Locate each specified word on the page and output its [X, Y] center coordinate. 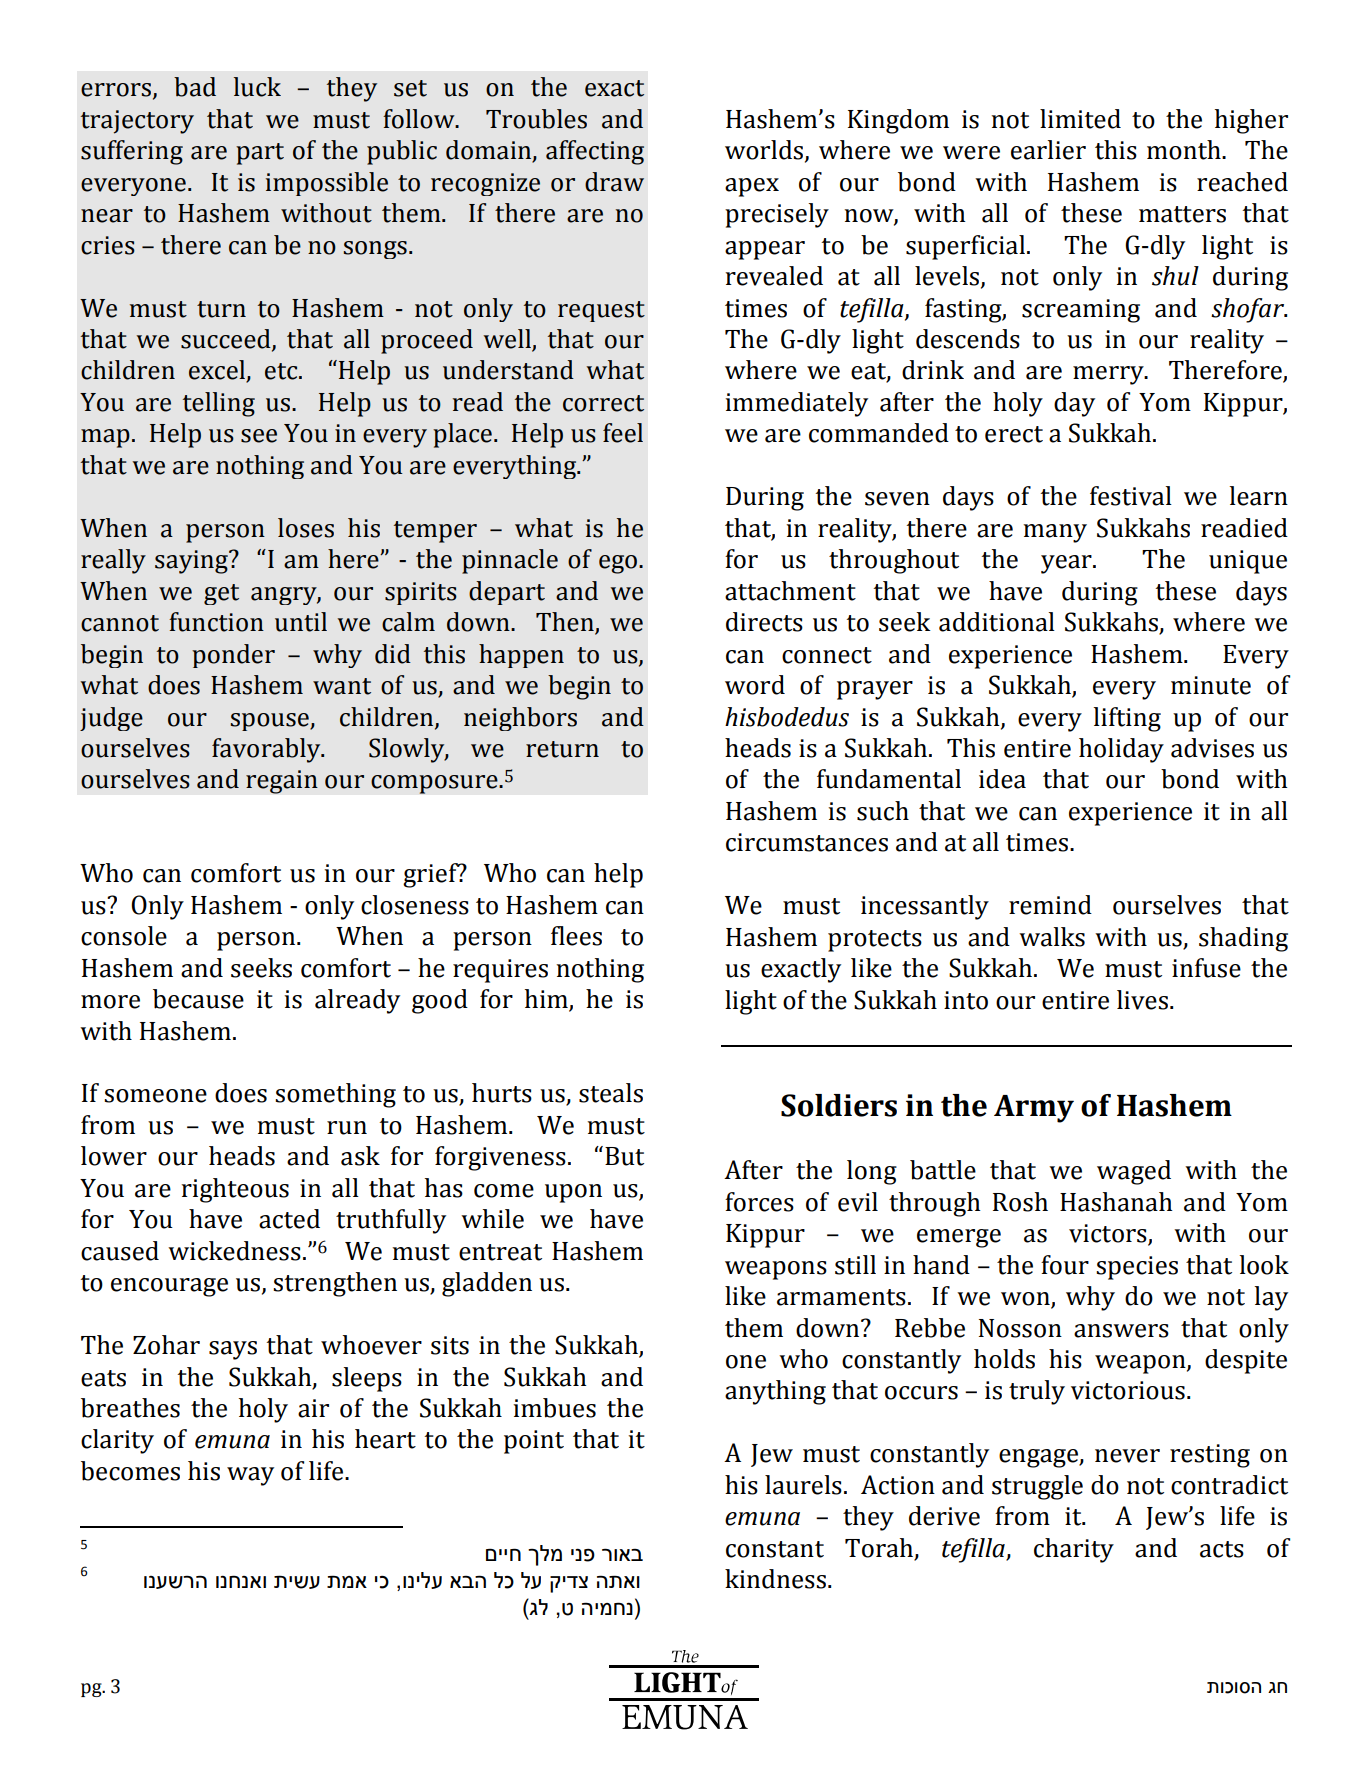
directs [764, 622]
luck [257, 87]
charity [1074, 1550]
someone [155, 1096]
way [250, 1476]
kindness [775, 1579]
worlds [765, 151]
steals [611, 1093]
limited [1080, 119]
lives [1142, 1000]
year [1067, 564]
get [221, 594]
